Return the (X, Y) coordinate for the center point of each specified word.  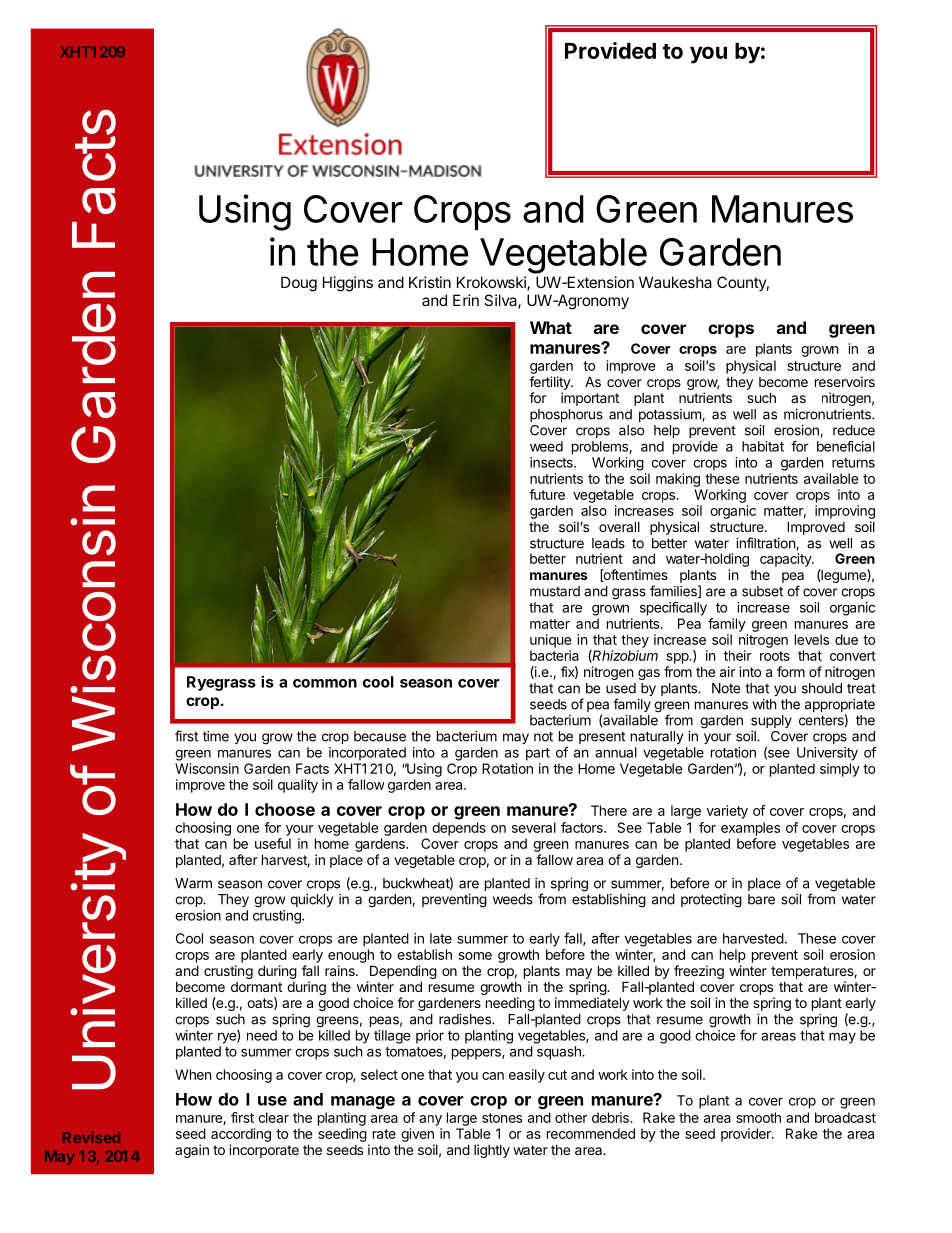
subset (762, 591)
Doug (299, 284)
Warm (193, 883)
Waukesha (675, 282)
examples (750, 829)
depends (459, 829)
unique (550, 641)
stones (502, 1118)
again (192, 1151)
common (325, 683)
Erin (466, 300)
